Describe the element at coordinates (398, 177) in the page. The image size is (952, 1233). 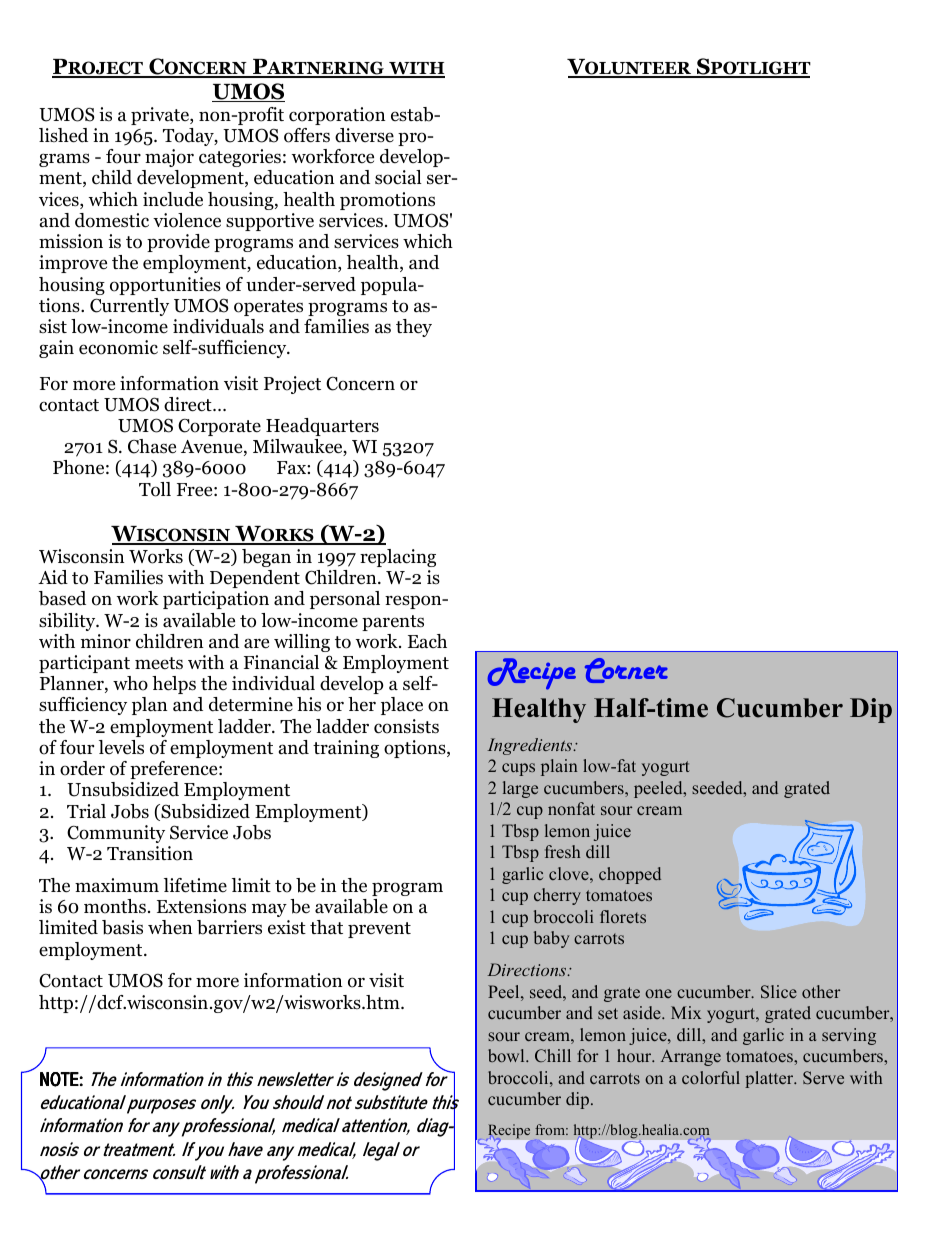
I see `social` at that location.
